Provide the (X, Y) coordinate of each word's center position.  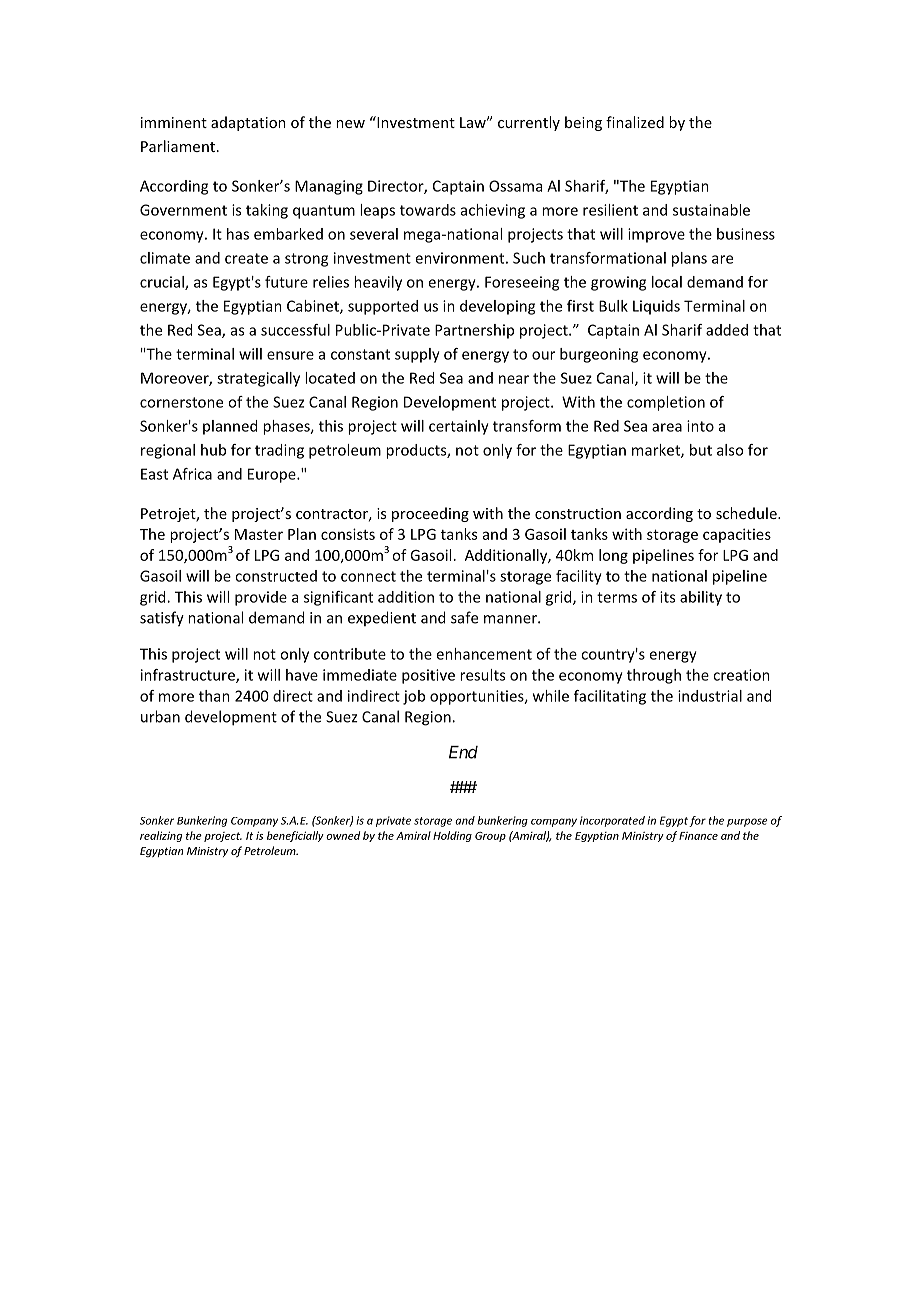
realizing (161, 836)
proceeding (430, 514)
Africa (192, 474)
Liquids (656, 307)
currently (529, 123)
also (730, 450)
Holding (452, 836)
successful (295, 330)
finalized (635, 122)
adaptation (248, 123)
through (654, 676)
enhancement (484, 654)
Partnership (474, 331)
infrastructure (189, 676)
